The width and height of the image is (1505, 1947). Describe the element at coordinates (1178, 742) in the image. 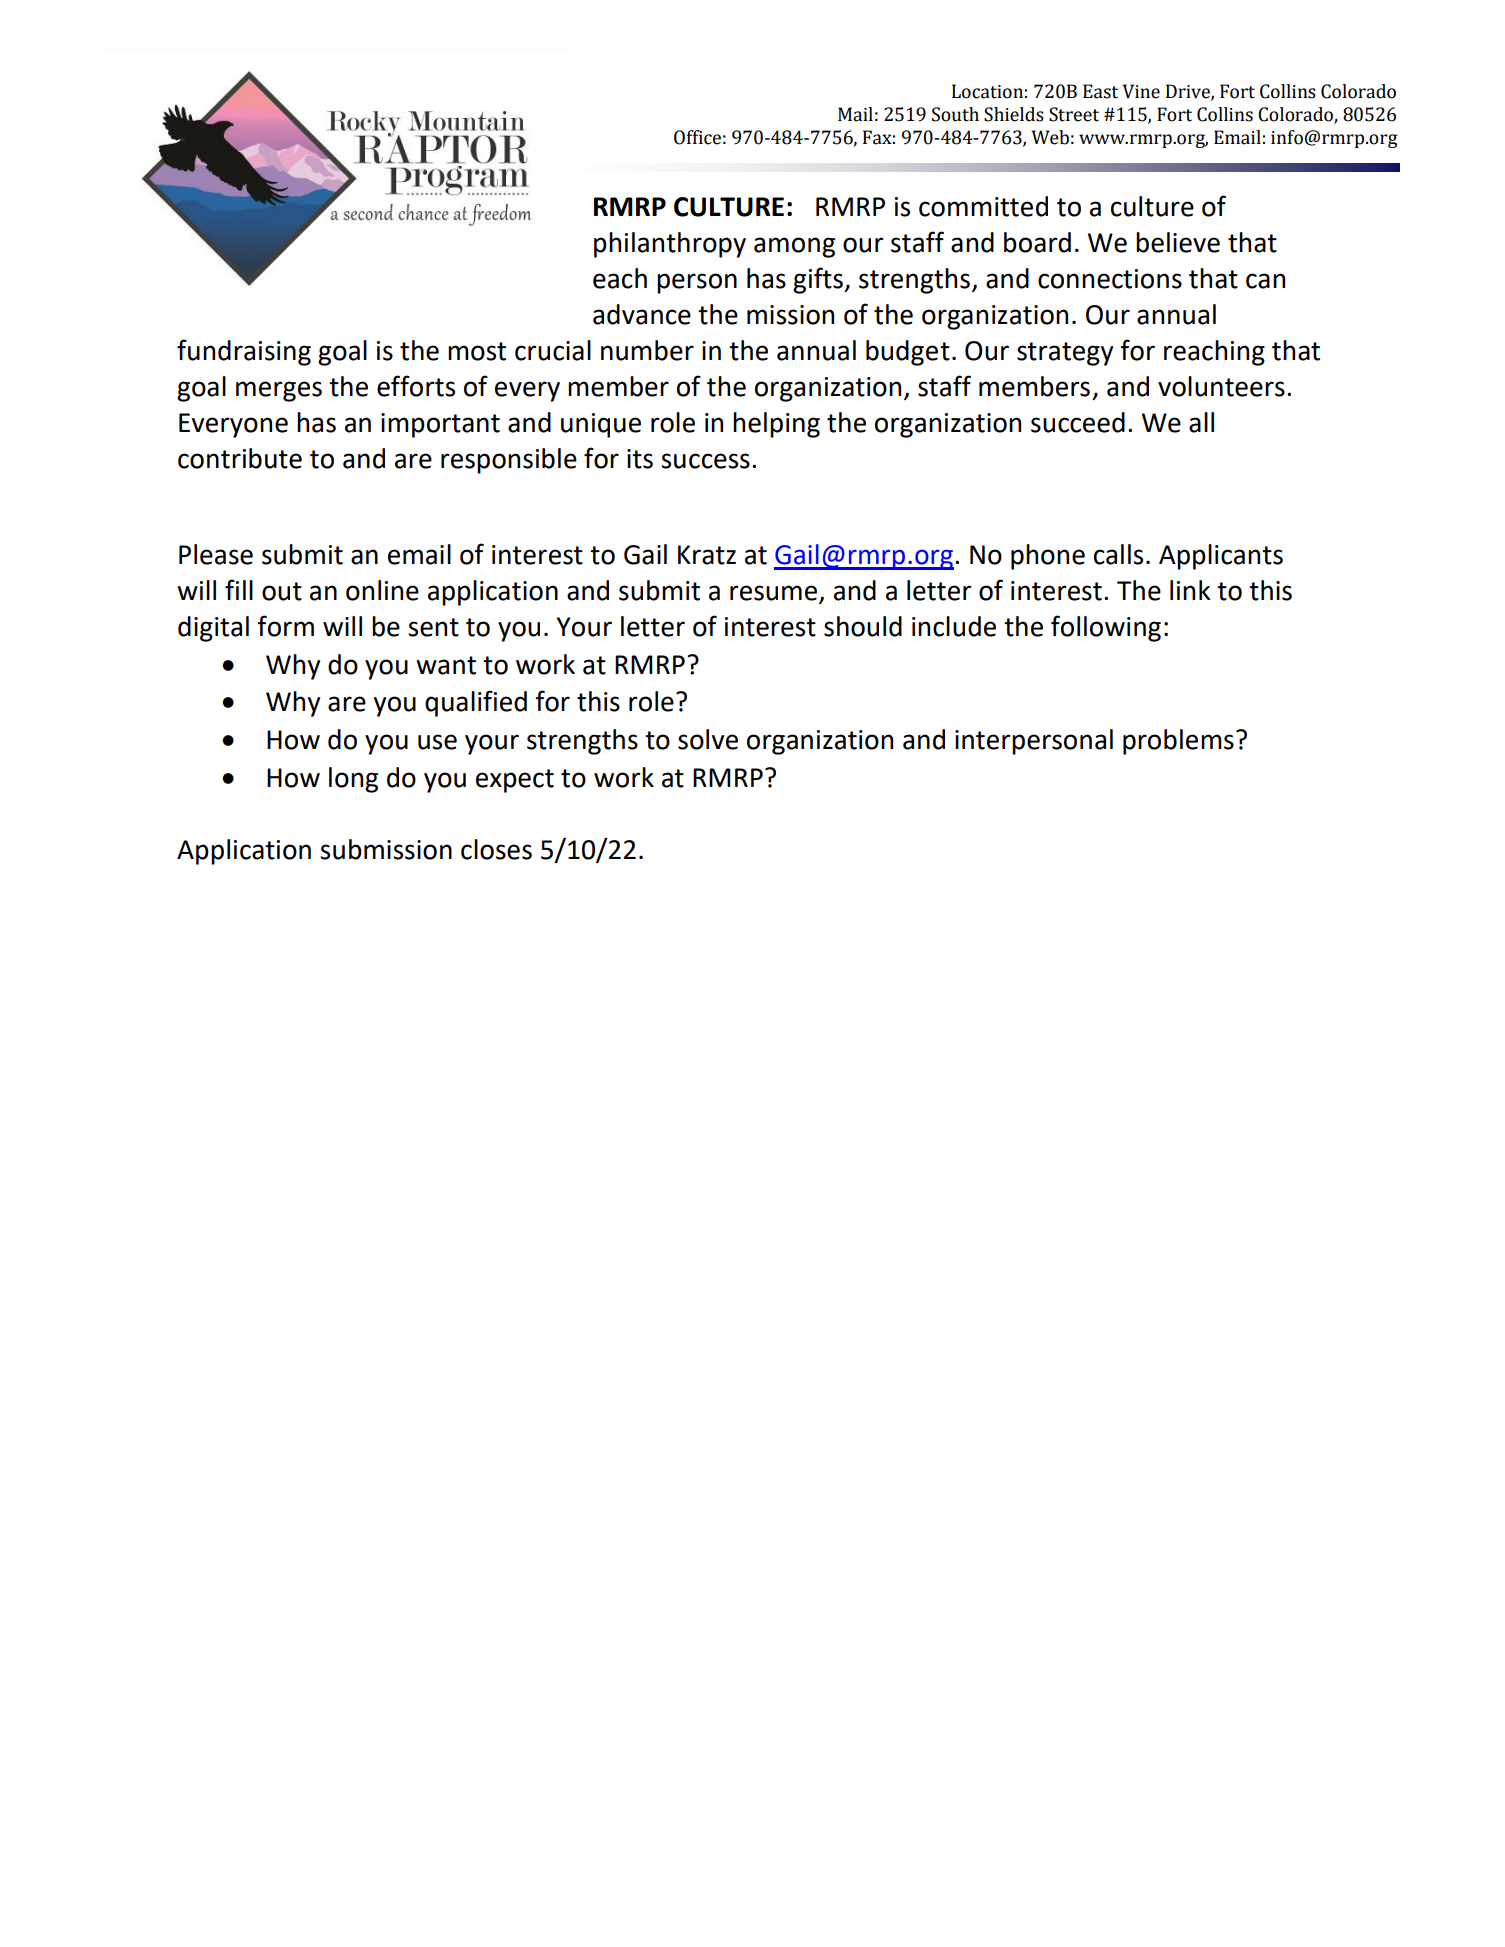

I see `problems` at that location.
